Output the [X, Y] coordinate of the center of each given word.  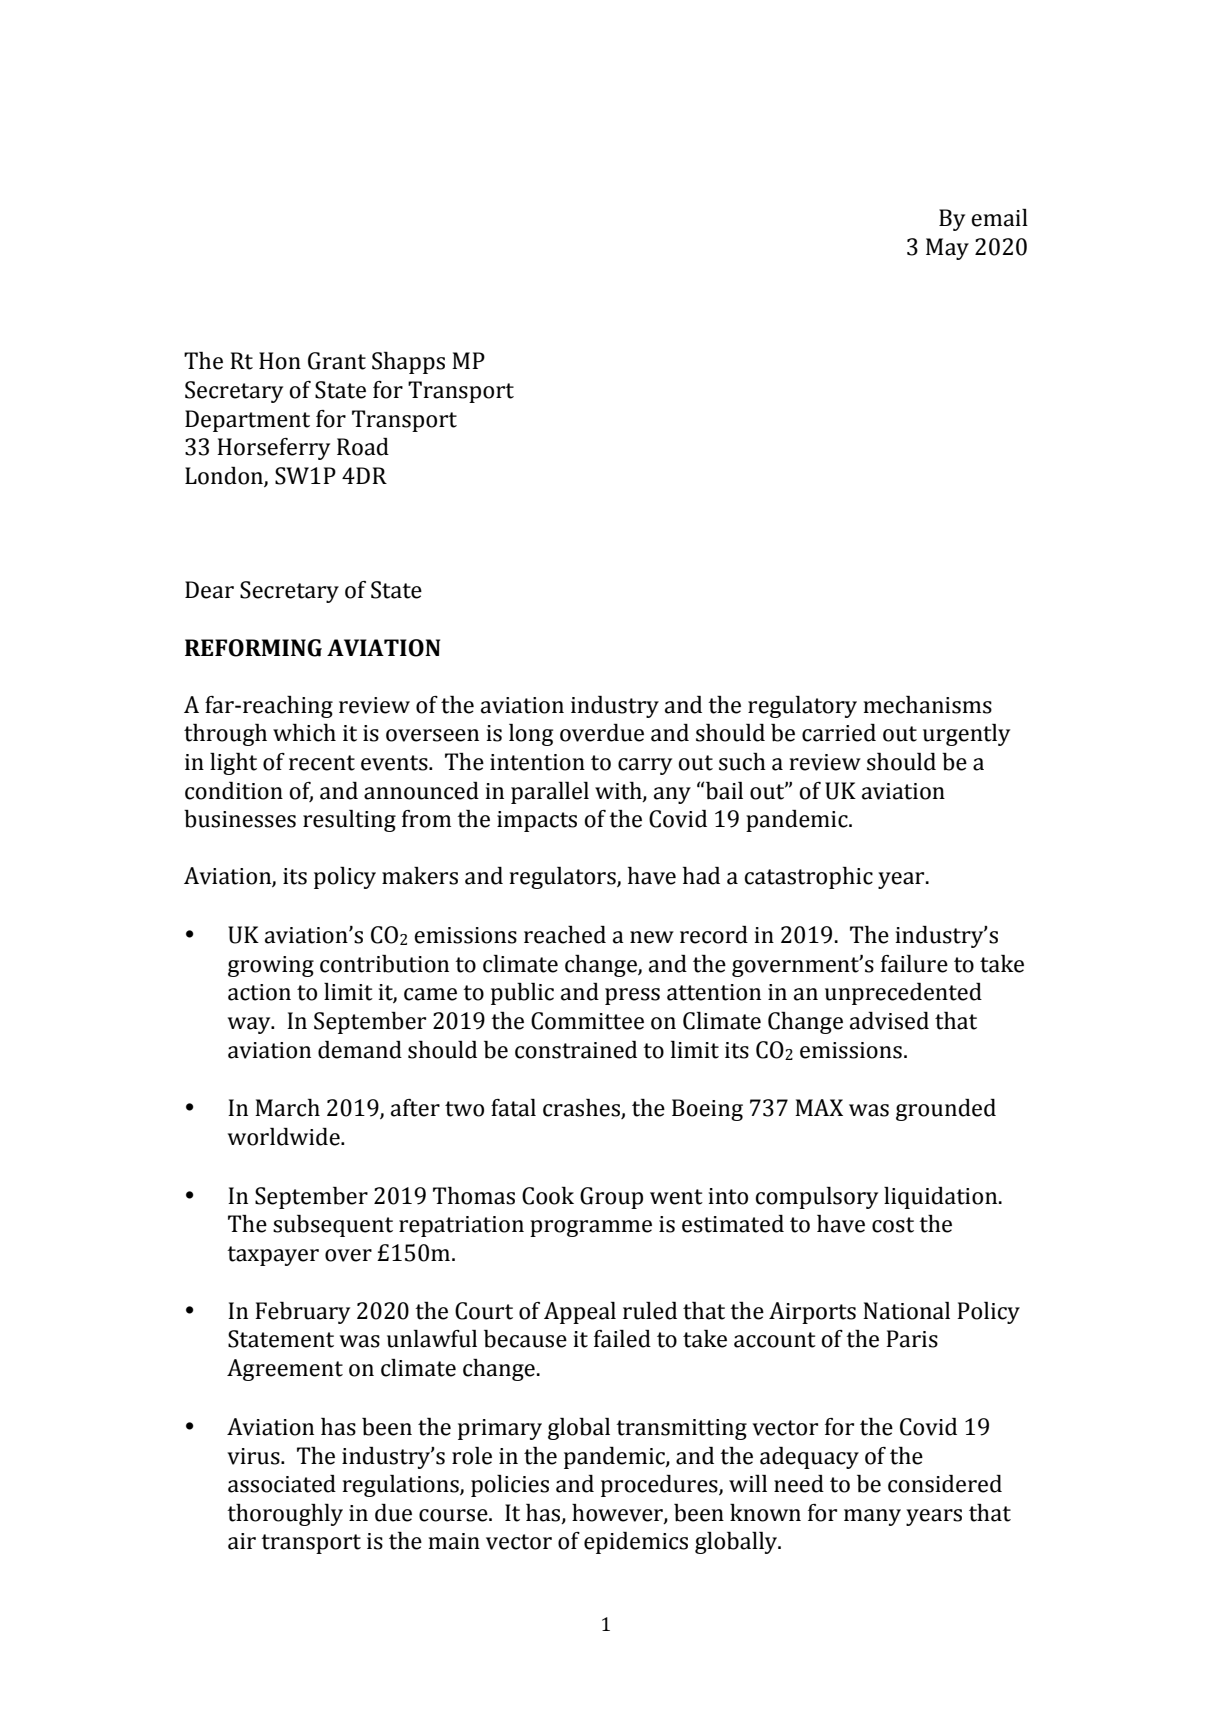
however [618, 1513]
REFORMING [253, 648]
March [287, 1108]
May [947, 249]
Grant [337, 361]
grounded [946, 1110]
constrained [576, 1050]
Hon [280, 361]
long [531, 735]
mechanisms [928, 705]
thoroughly [285, 1515]
